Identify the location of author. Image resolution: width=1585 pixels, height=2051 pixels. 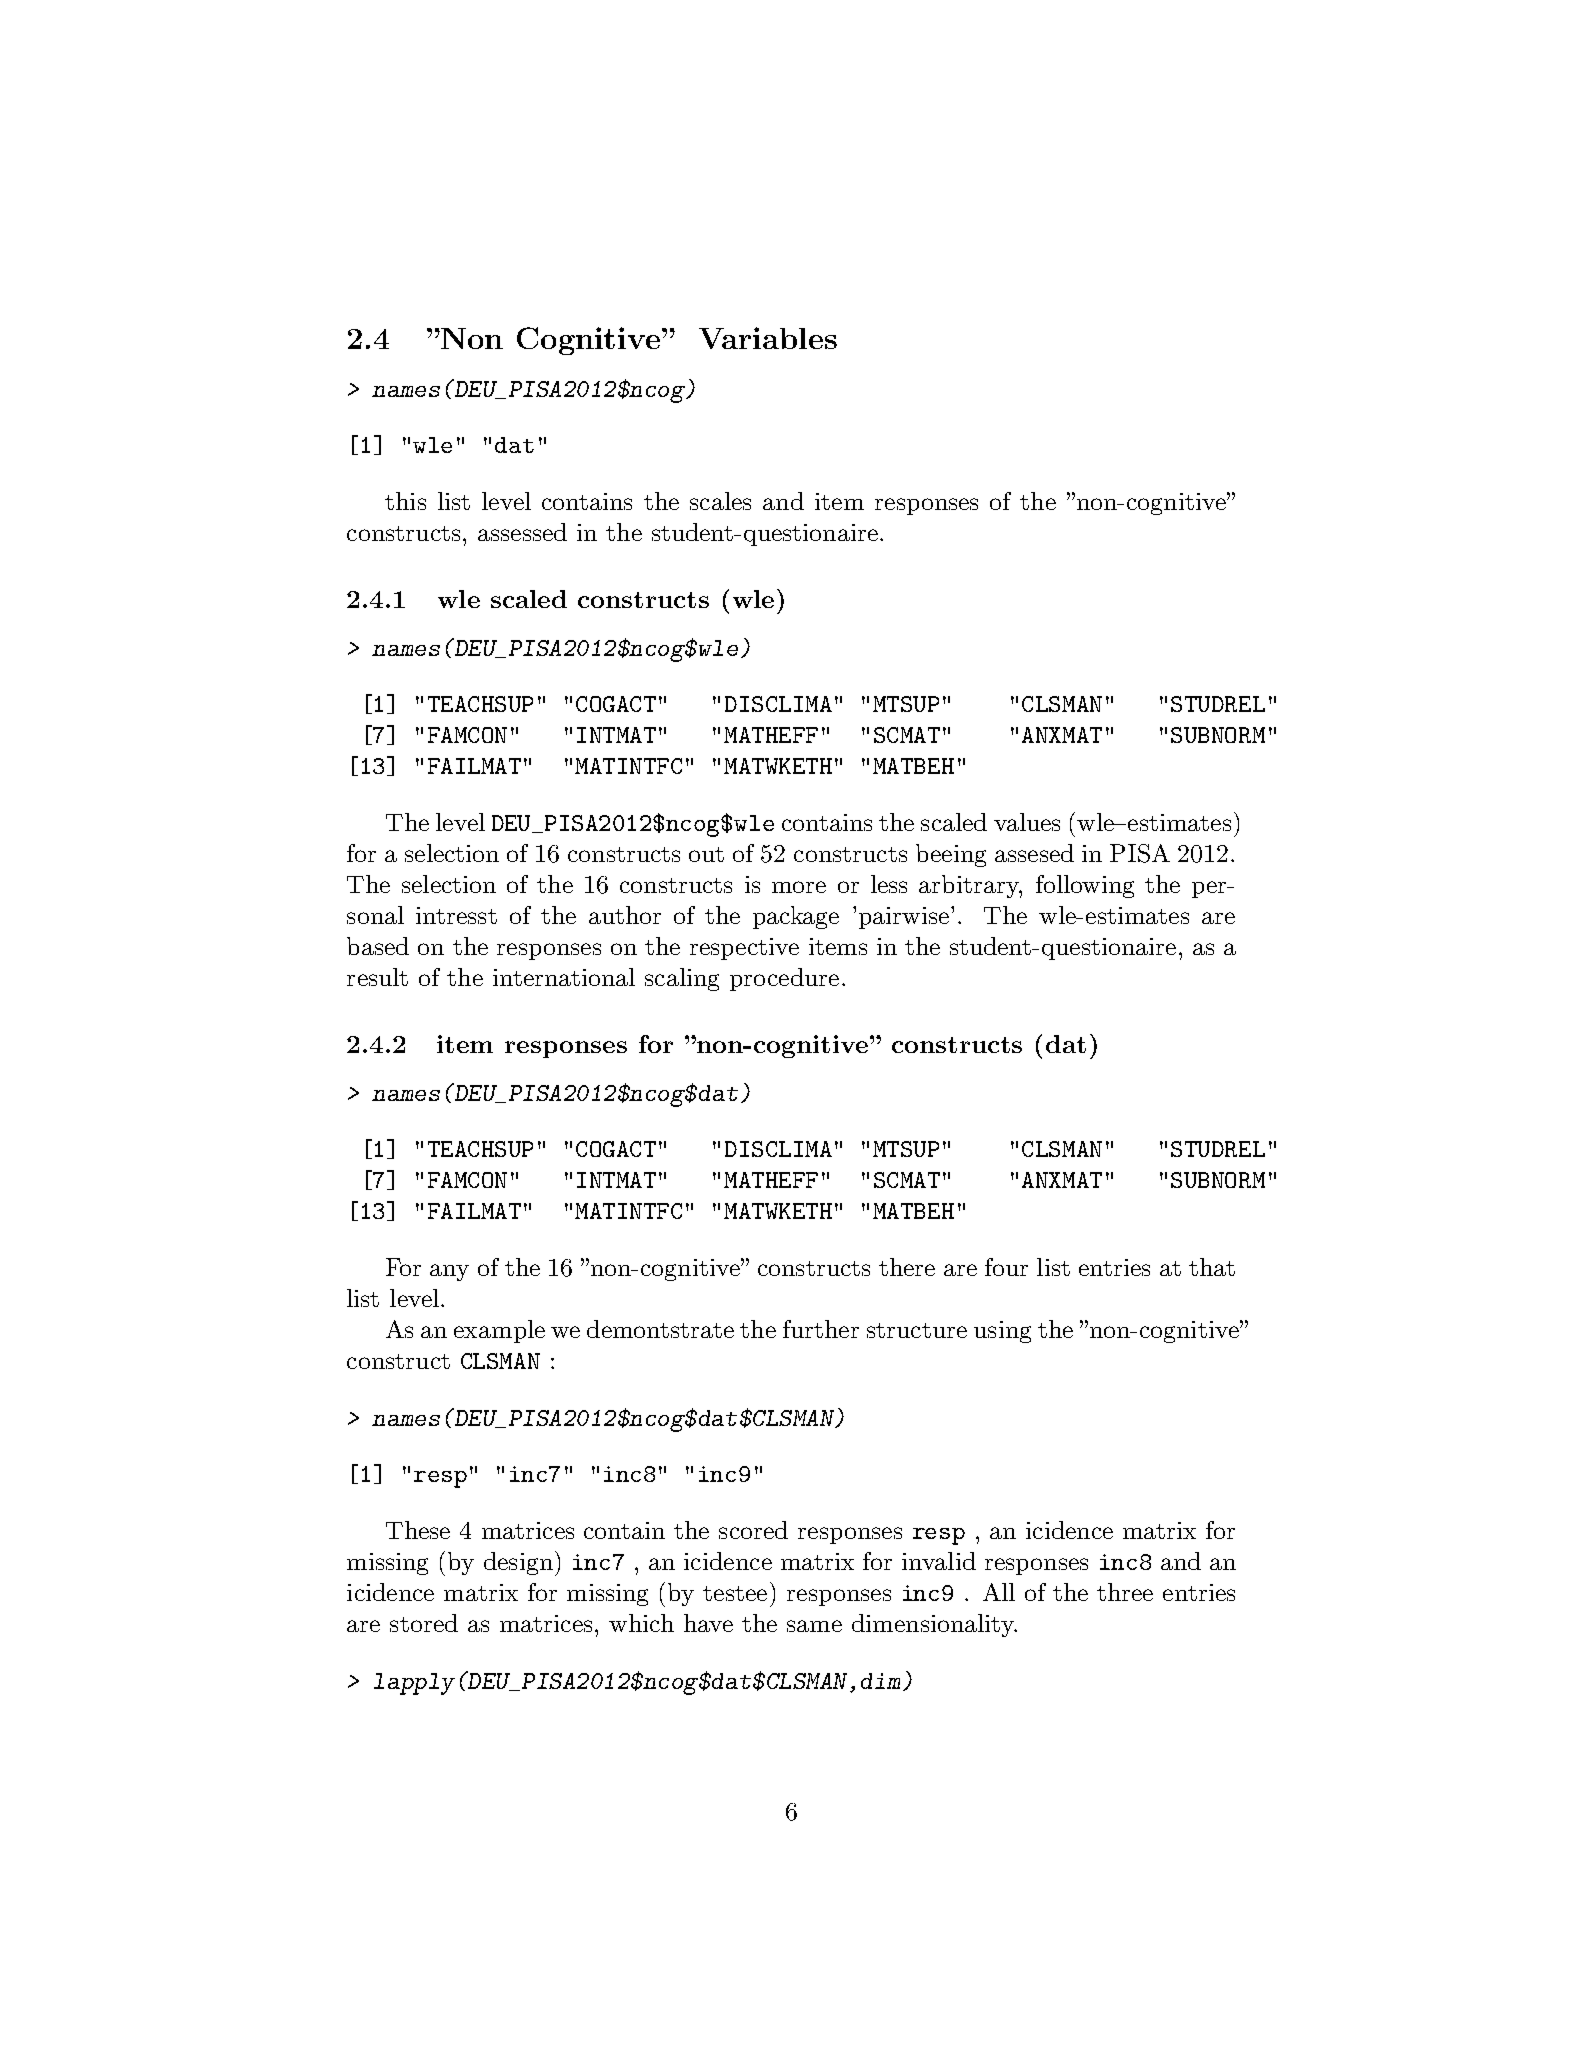
(625, 915).
